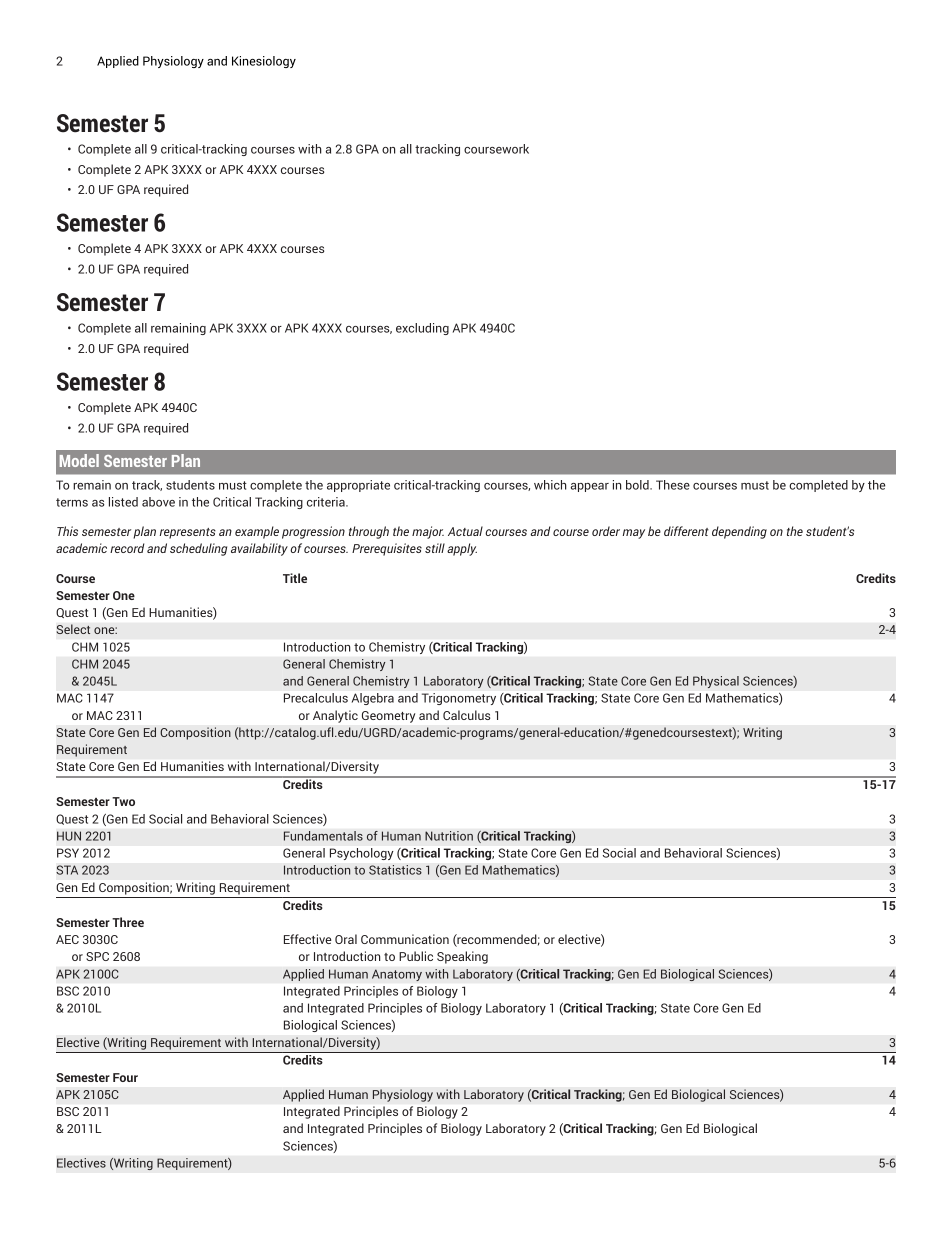  What do you see at coordinates (264, 62) in the screenshot?
I see `Kinesiology` at bounding box center [264, 62].
